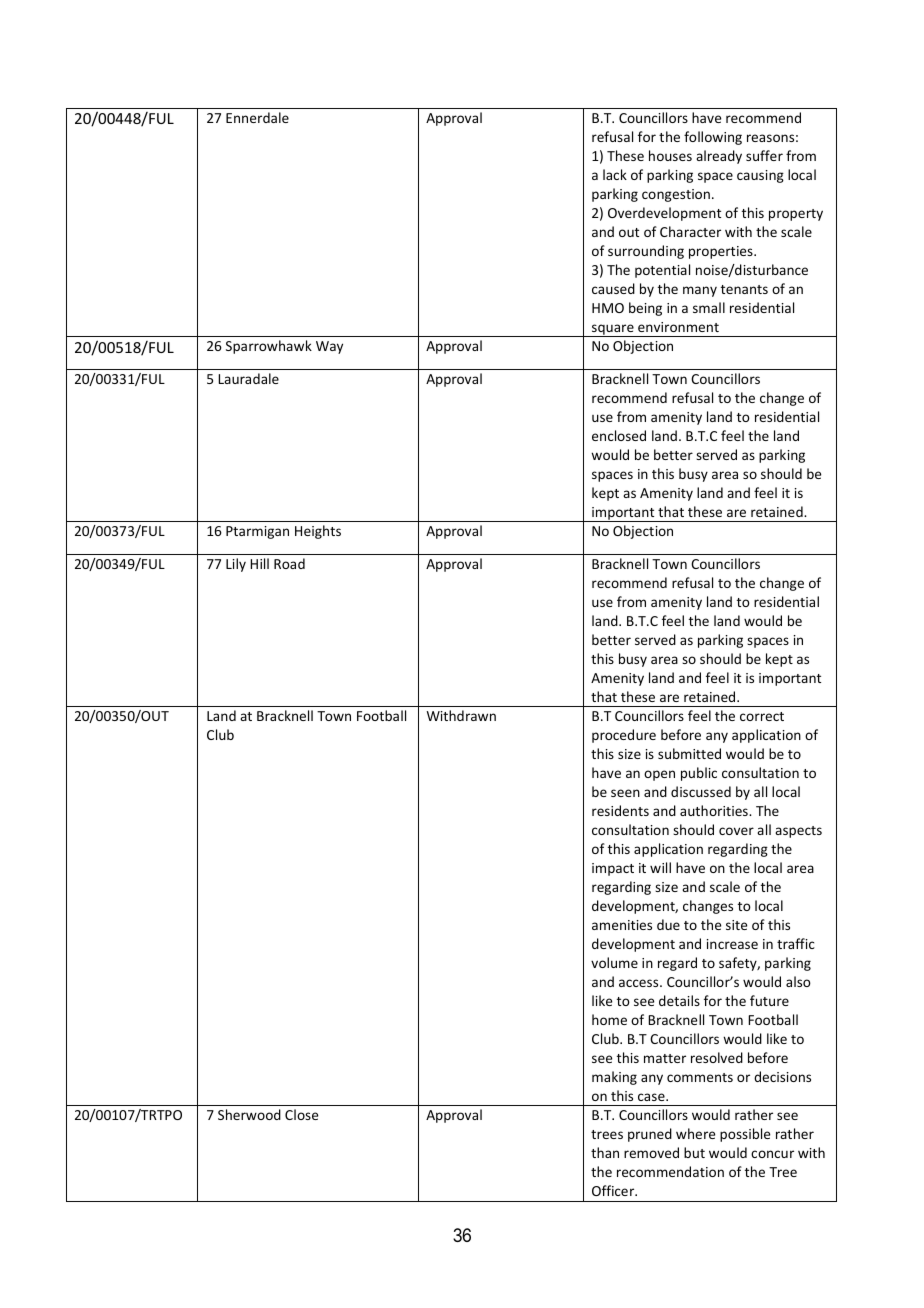 This screenshot has height=1308, width=924. Describe the element at coordinates (614, 962) in the screenshot. I see `volume` at that location.
